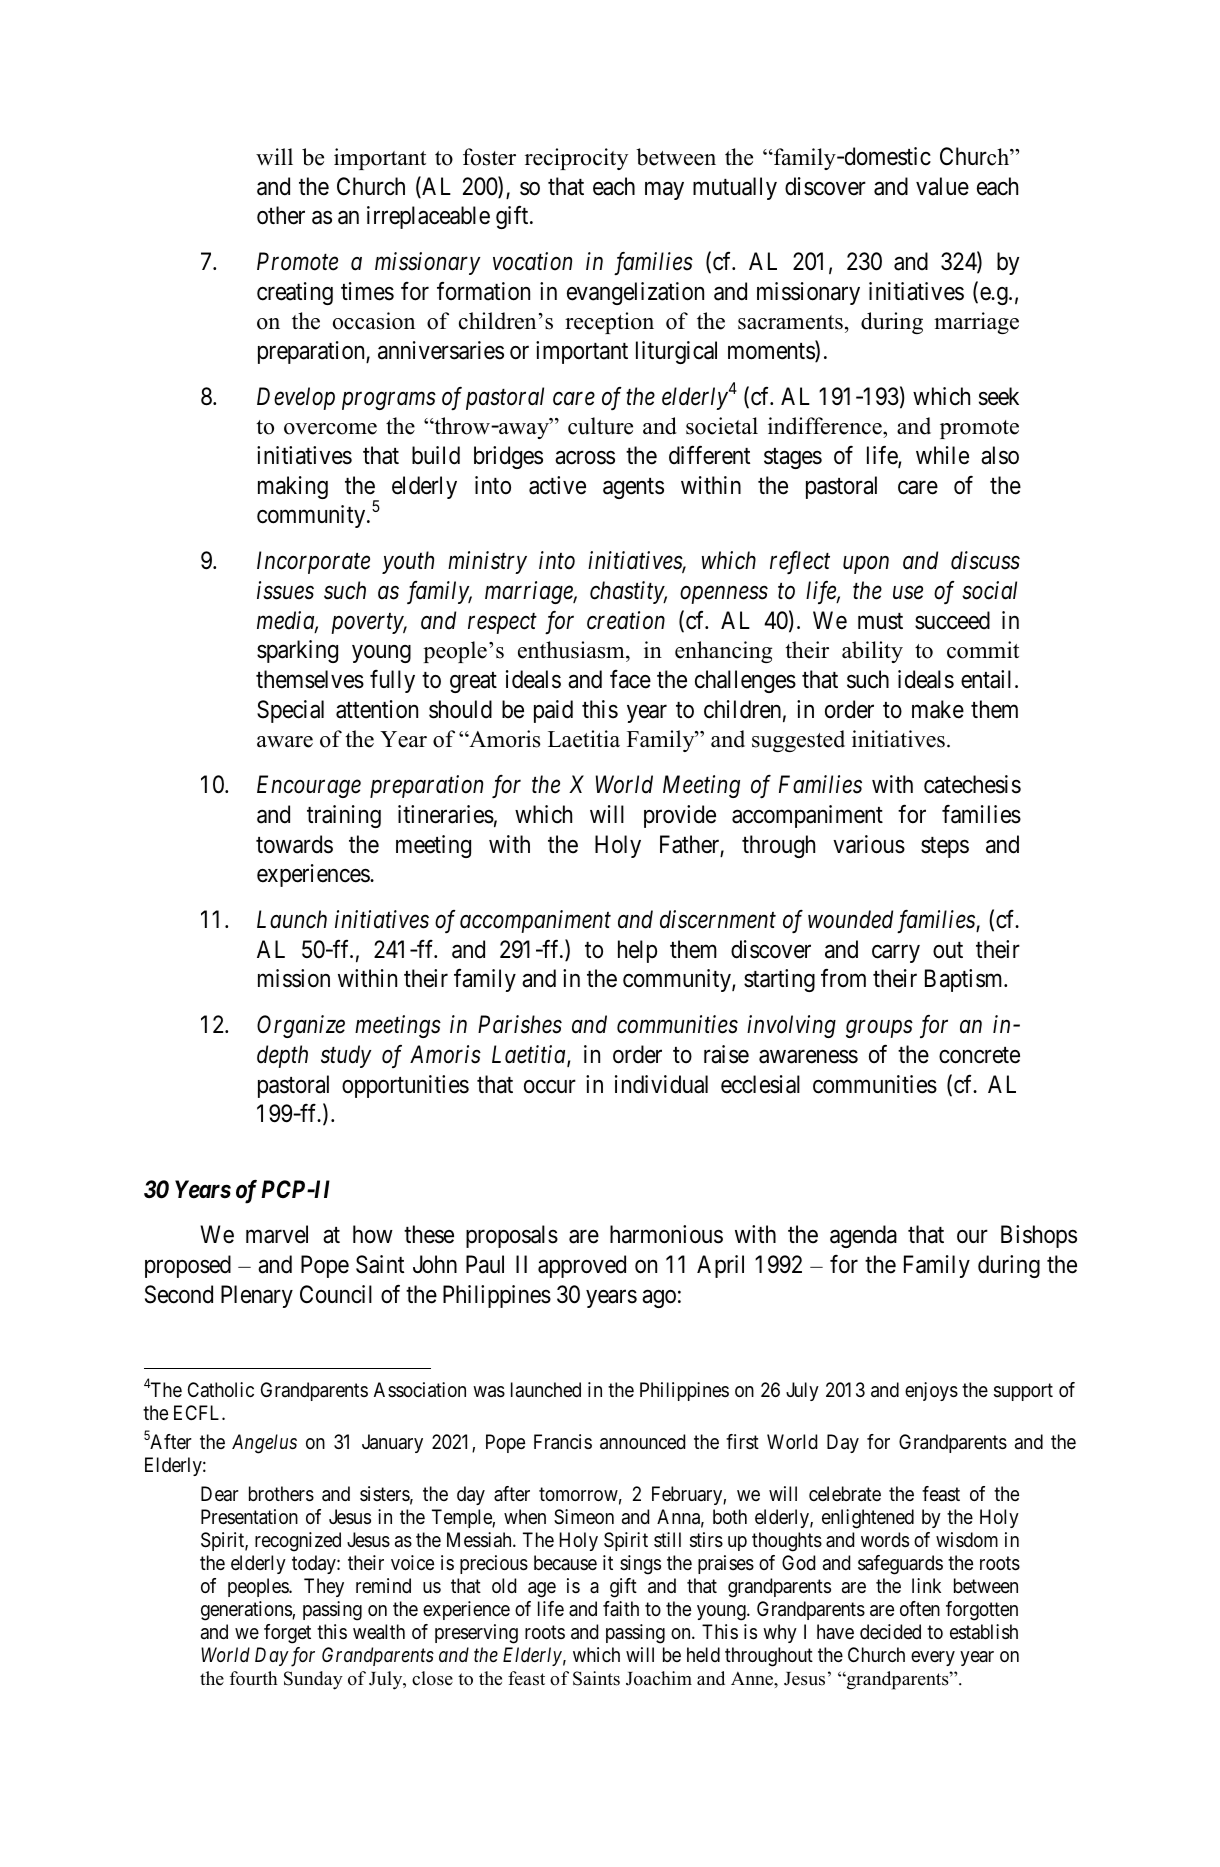 The image size is (1220, 1867). Describe the element at coordinates (576, 159) in the image. I see `reciprocity` at that location.
